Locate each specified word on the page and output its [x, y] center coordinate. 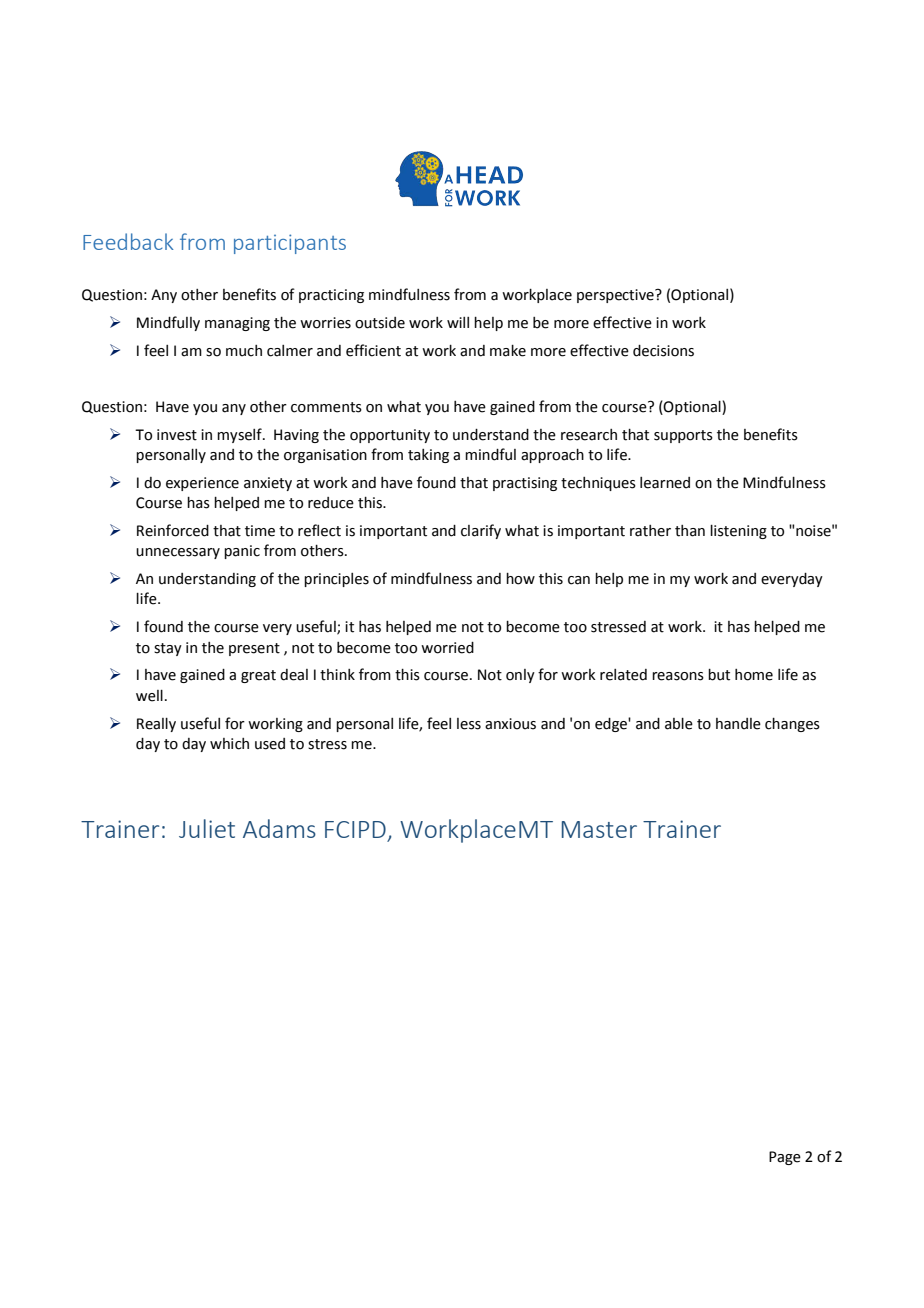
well [149, 696]
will [458, 322]
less [469, 724]
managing [237, 324]
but [719, 675]
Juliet [207, 828]
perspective [616, 296]
